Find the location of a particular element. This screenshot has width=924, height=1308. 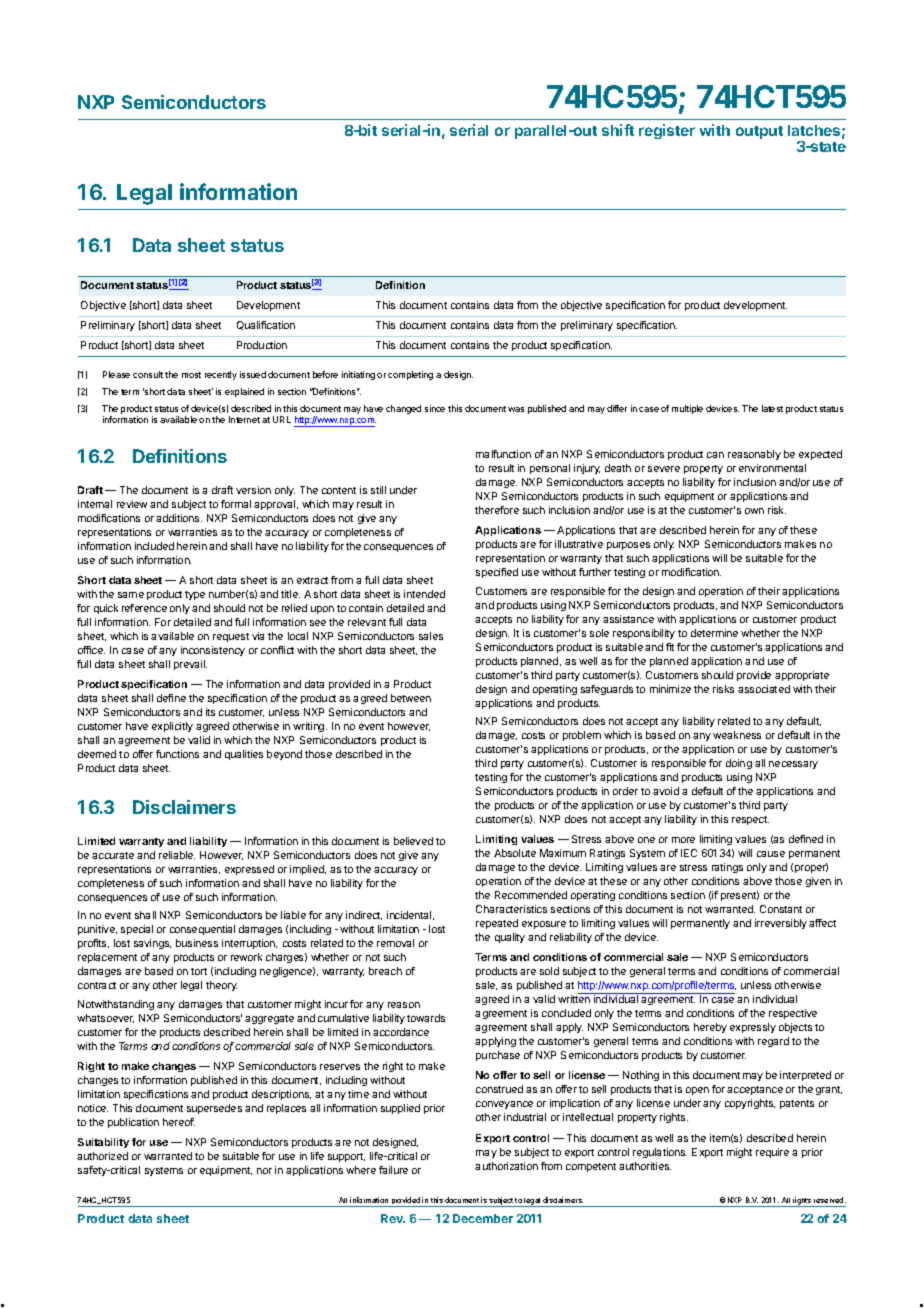

hereof is located at coordinates (179, 1122).
